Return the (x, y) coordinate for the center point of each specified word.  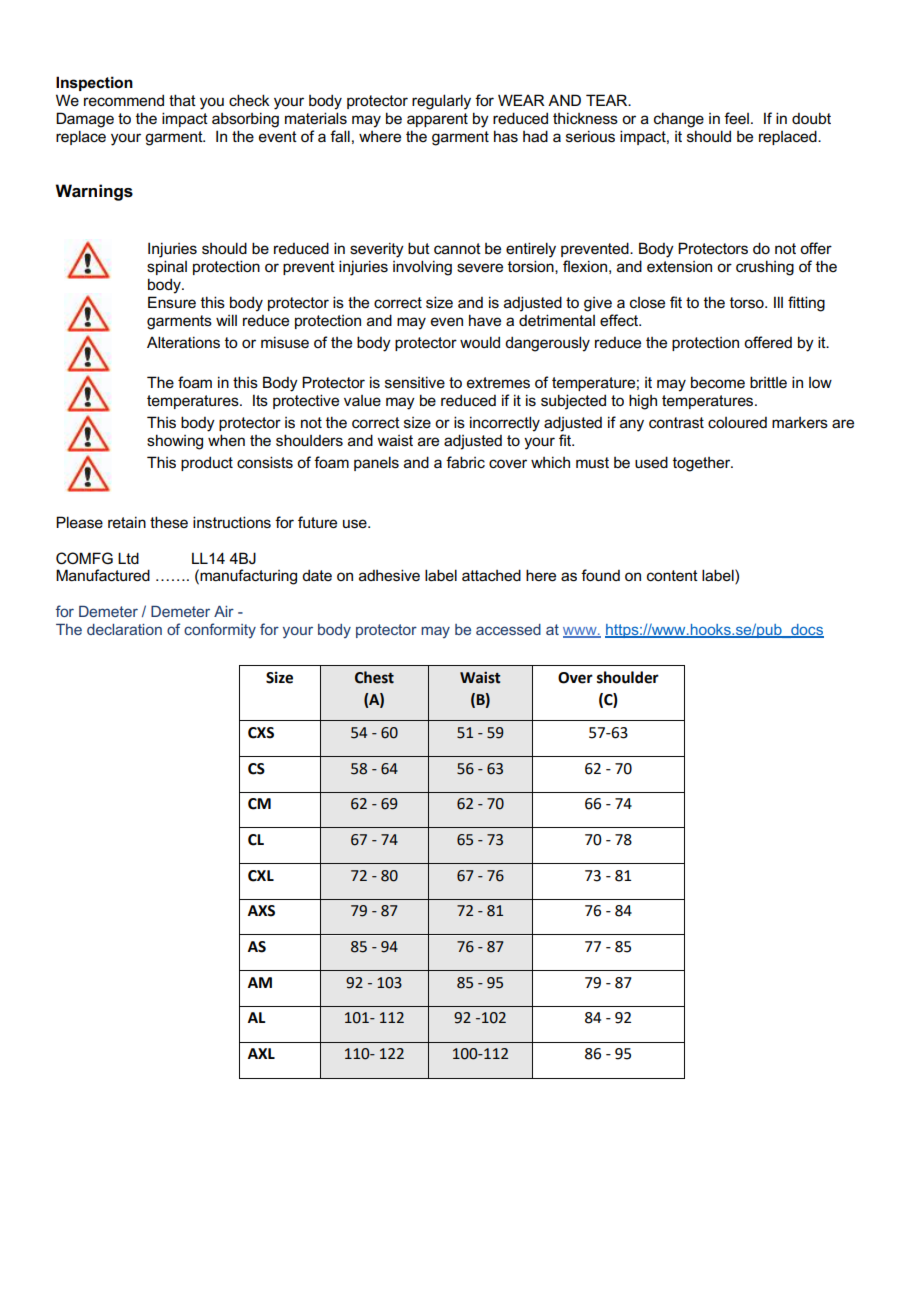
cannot (457, 248)
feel (736, 118)
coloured (737, 422)
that (182, 100)
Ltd (128, 558)
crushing (765, 268)
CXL (261, 876)
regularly (441, 102)
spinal (167, 267)
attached (491, 575)
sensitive (415, 382)
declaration (124, 629)
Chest (374, 677)
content (672, 575)
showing (175, 442)
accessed (508, 629)
